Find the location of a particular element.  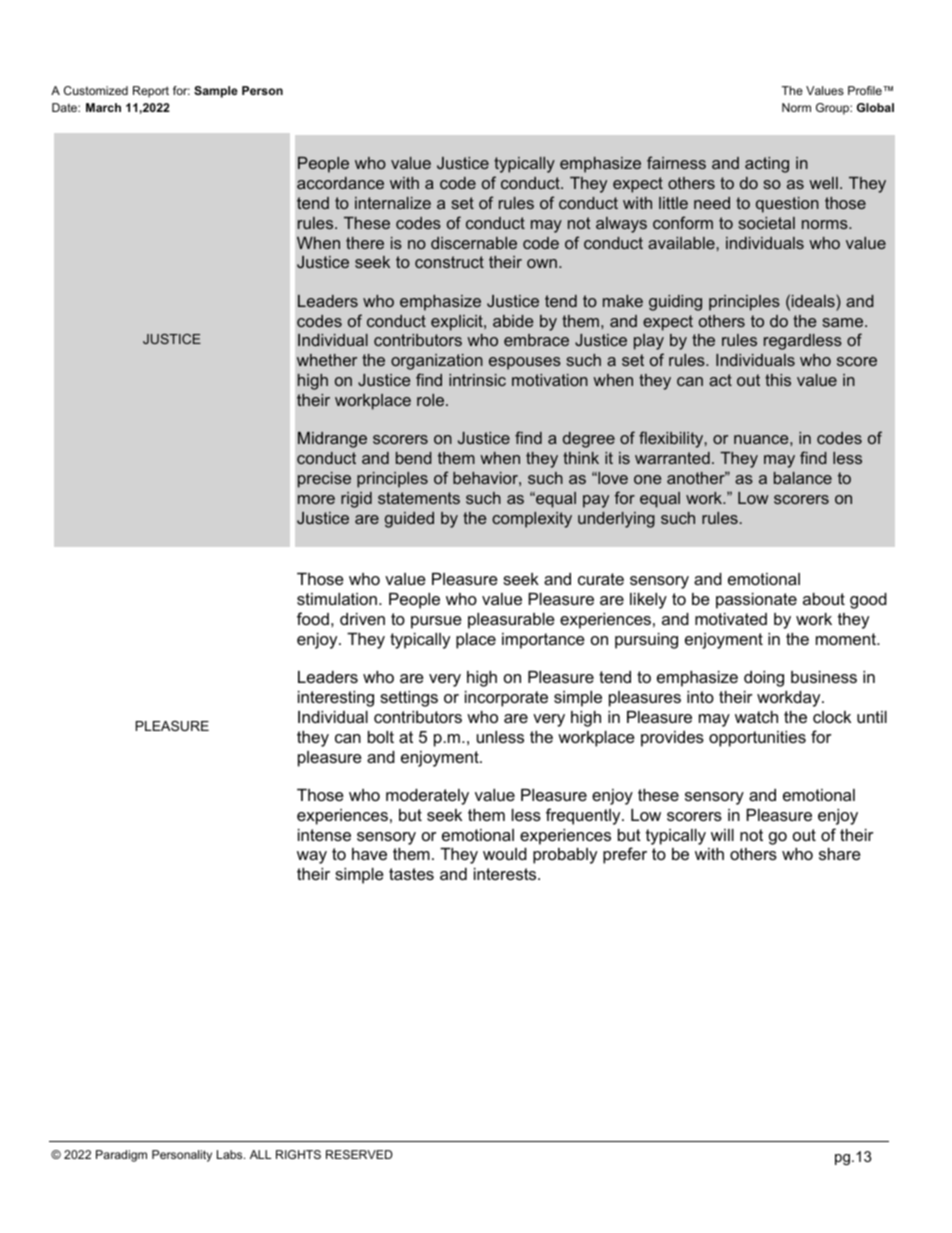

Paradigm is located at coordinates (121, 1156).
